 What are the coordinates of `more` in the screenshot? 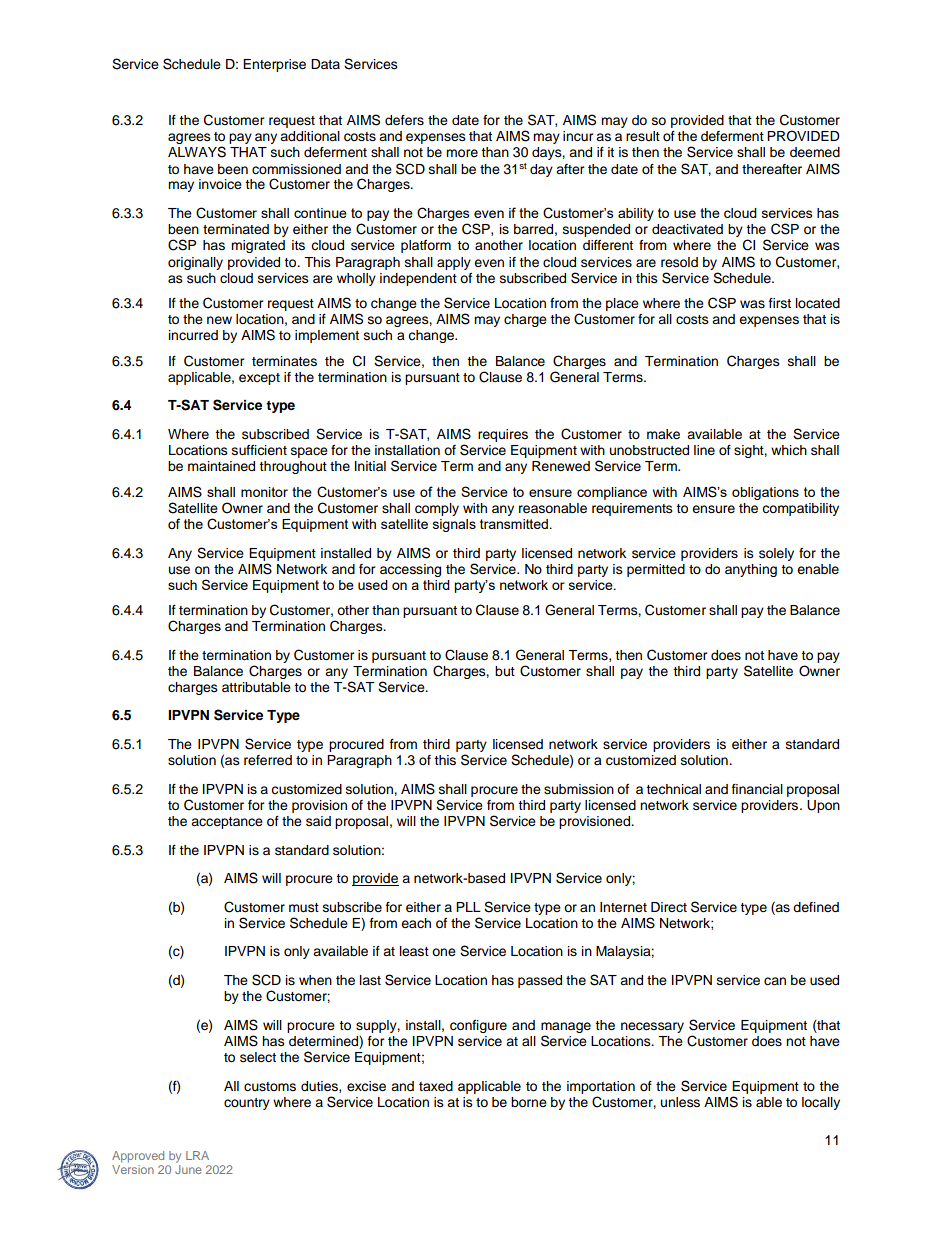 It's located at (462, 153).
